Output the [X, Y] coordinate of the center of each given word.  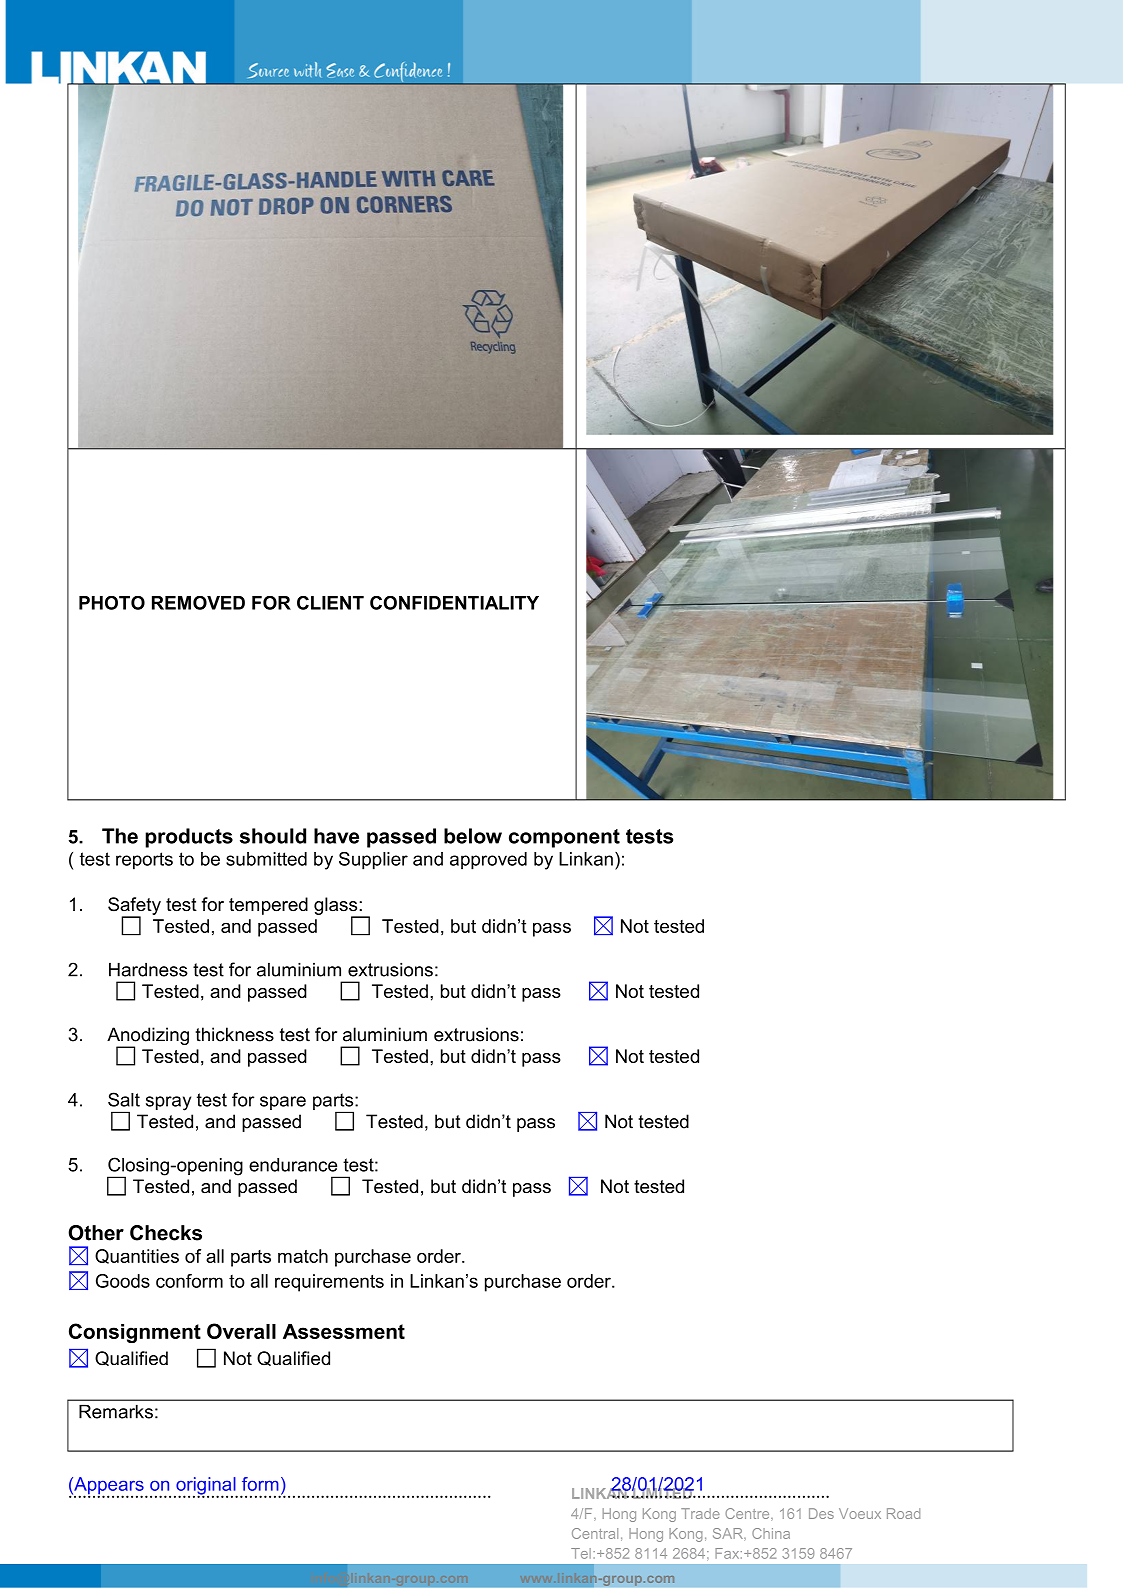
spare [283, 1103]
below [473, 836]
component [564, 838]
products [189, 838]
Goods [123, 1281]
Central [595, 1533]
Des [821, 1513]
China [771, 1533]
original [206, 1487]
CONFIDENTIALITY [454, 603]
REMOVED [198, 603]
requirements [329, 1283]
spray [168, 1103]
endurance [293, 1165]
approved [488, 861]
